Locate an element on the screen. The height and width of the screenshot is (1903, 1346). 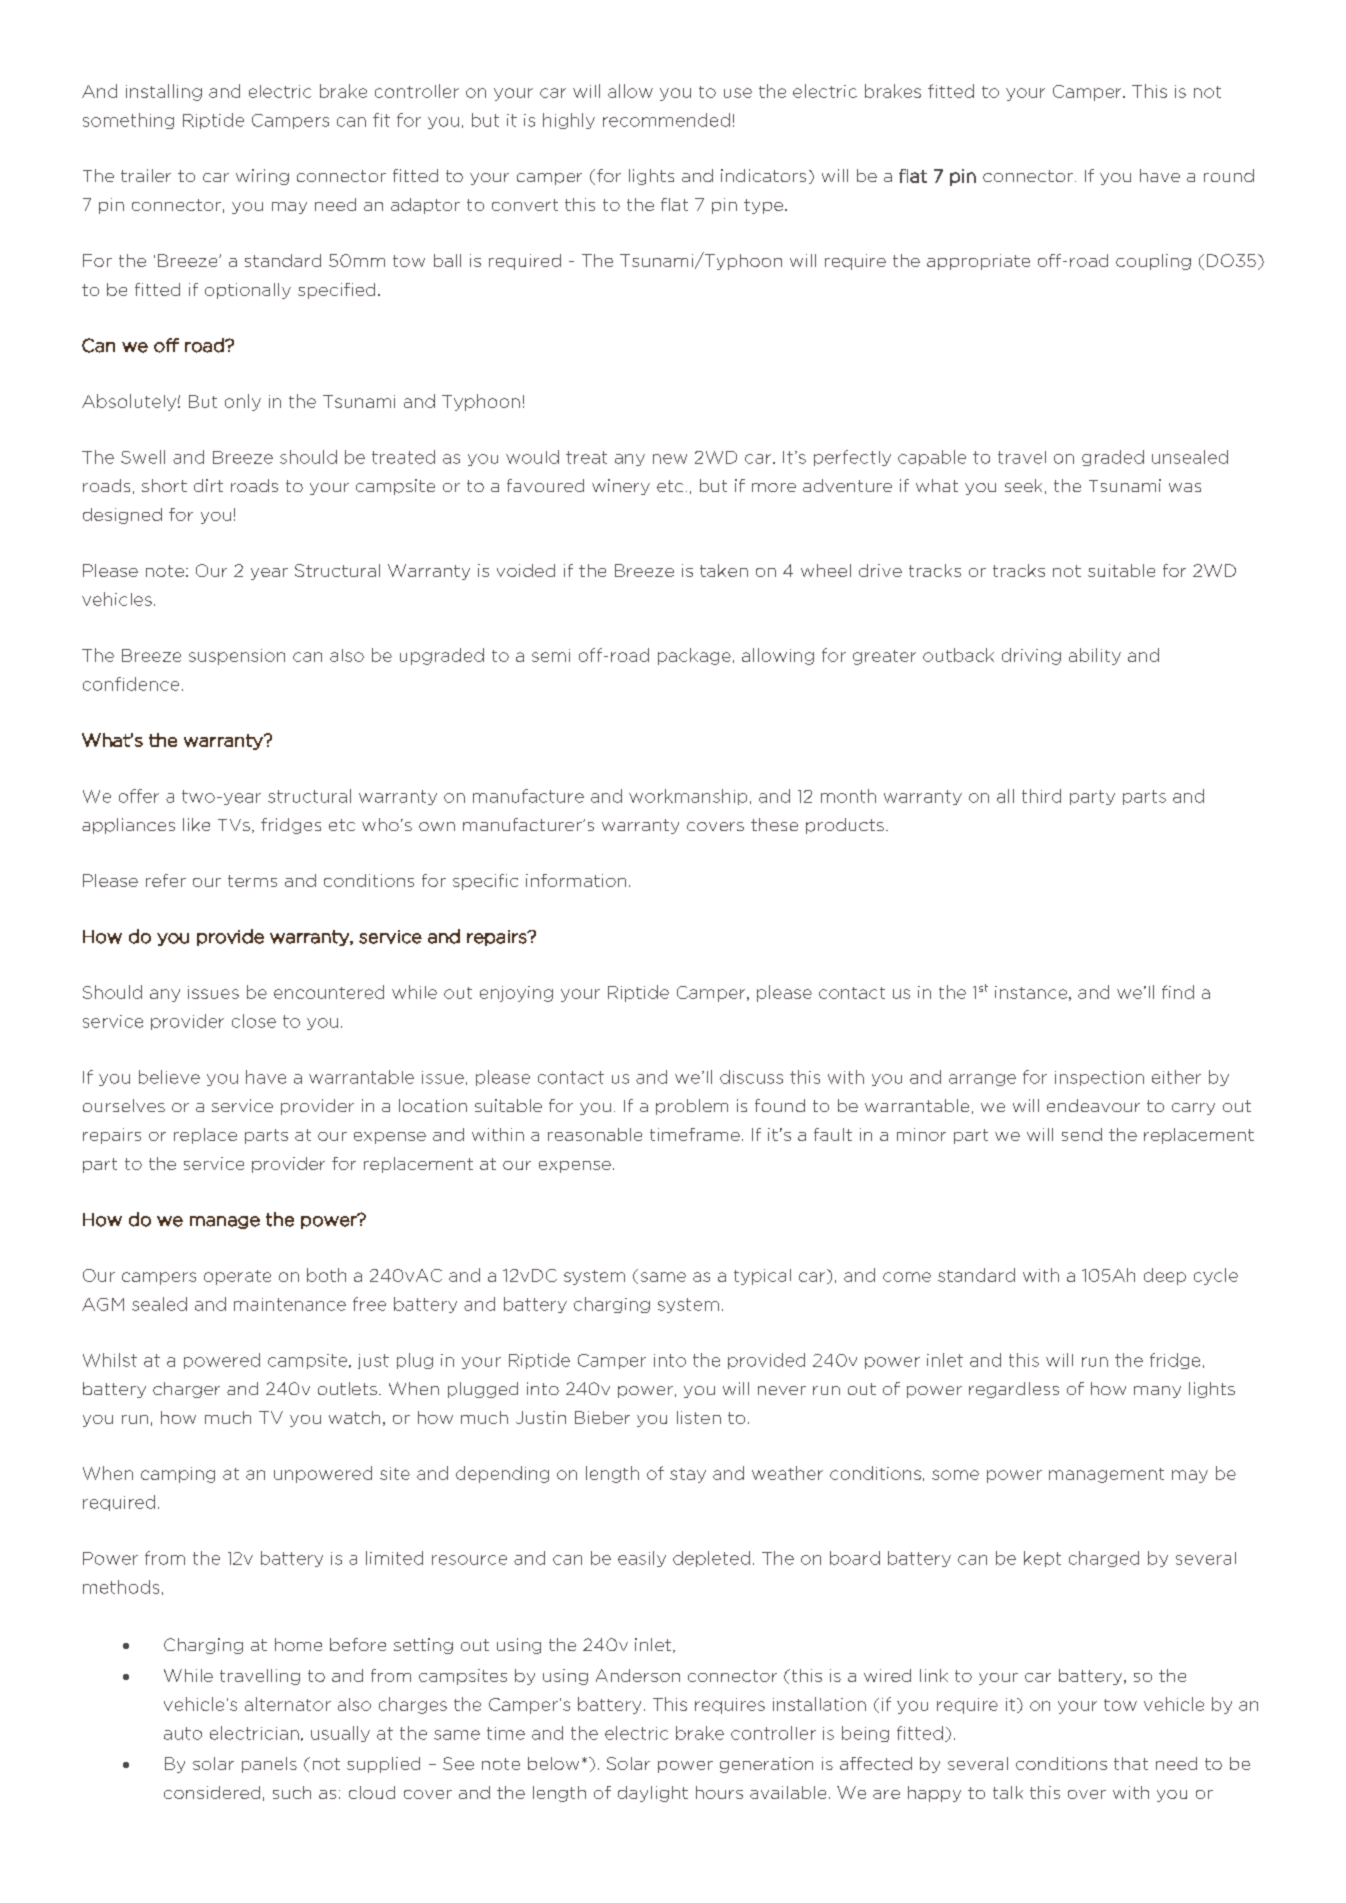
terms is located at coordinates (252, 881).
